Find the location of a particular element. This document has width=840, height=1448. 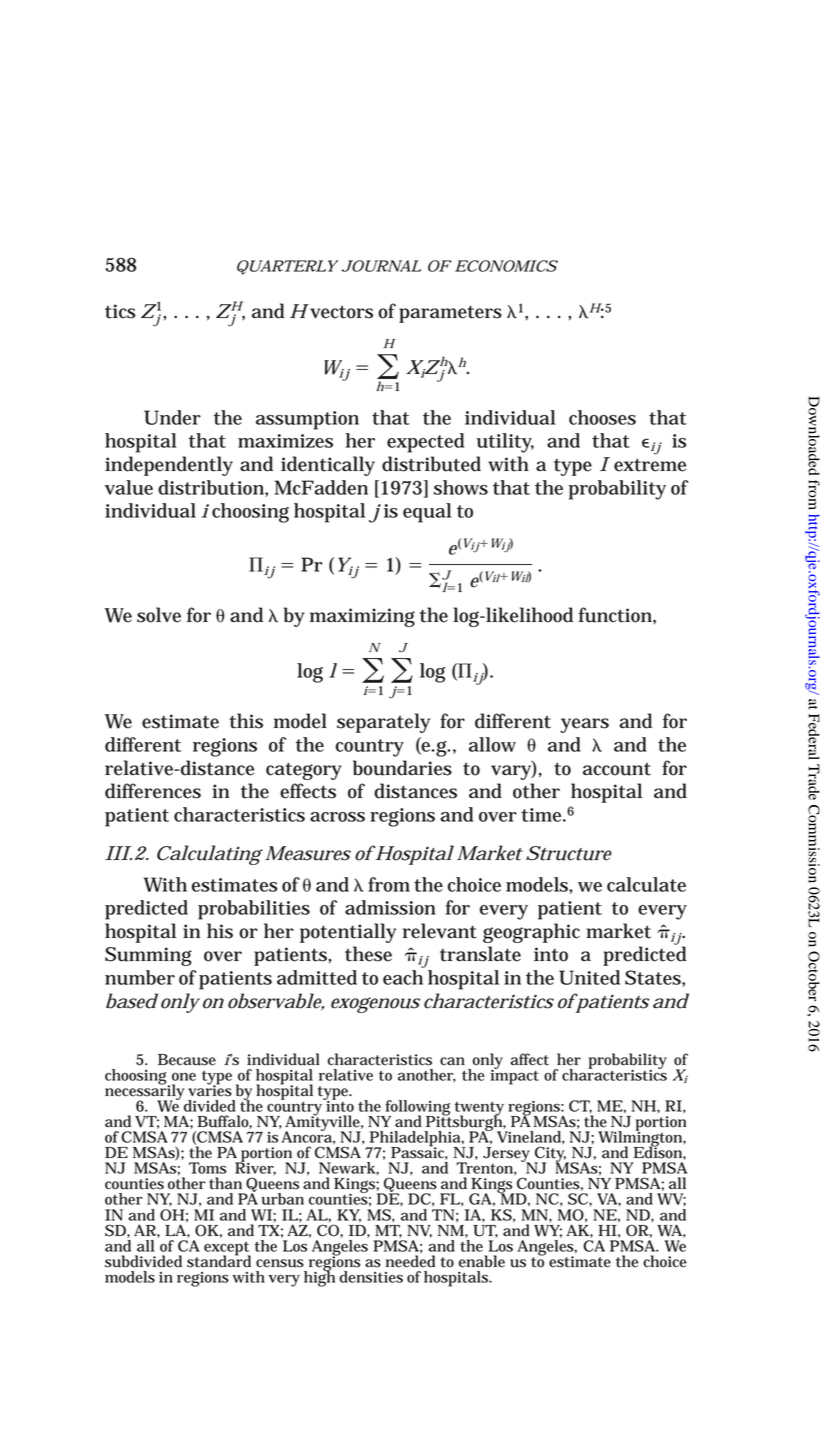

standard is located at coordinates (219, 1260).
